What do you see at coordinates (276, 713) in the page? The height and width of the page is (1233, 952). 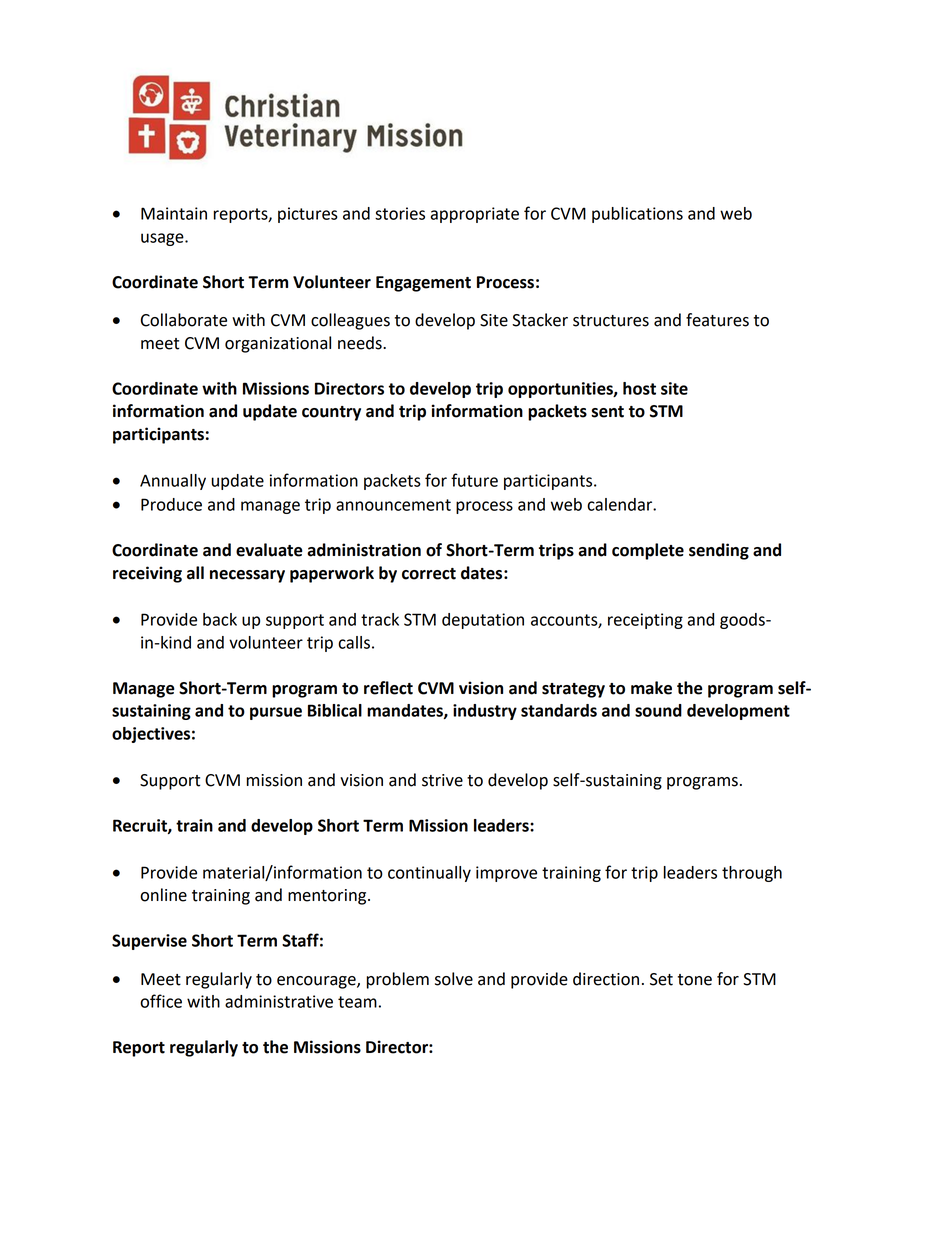 I see `pursue` at bounding box center [276, 713].
